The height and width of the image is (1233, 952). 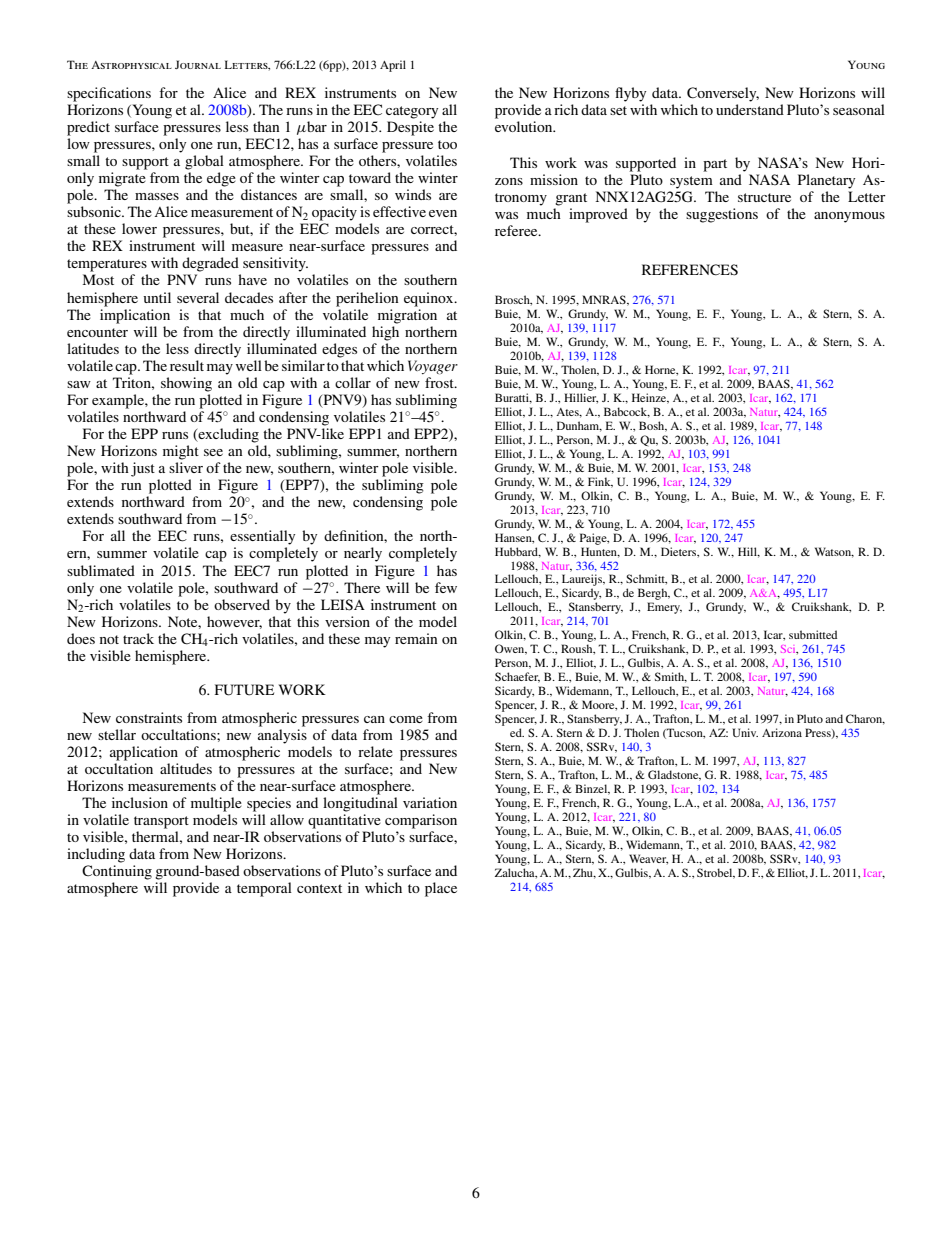 What do you see at coordinates (198, 64) in the image?
I see `Journal` at bounding box center [198, 64].
